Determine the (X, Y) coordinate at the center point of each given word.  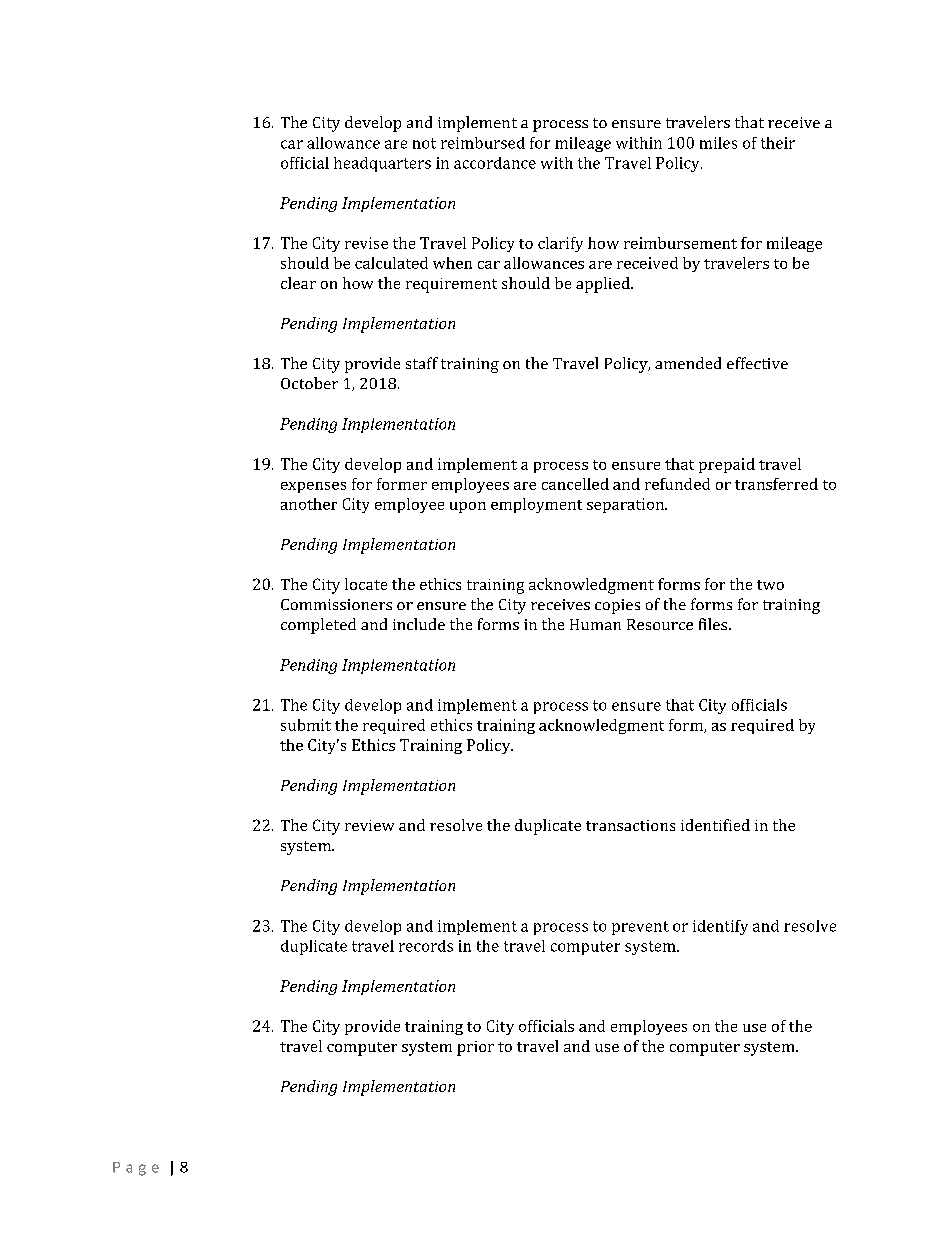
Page (136, 1169)
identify (720, 927)
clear (298, 283)
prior (475, 1048)
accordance (495, 163)
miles (718, 143)
